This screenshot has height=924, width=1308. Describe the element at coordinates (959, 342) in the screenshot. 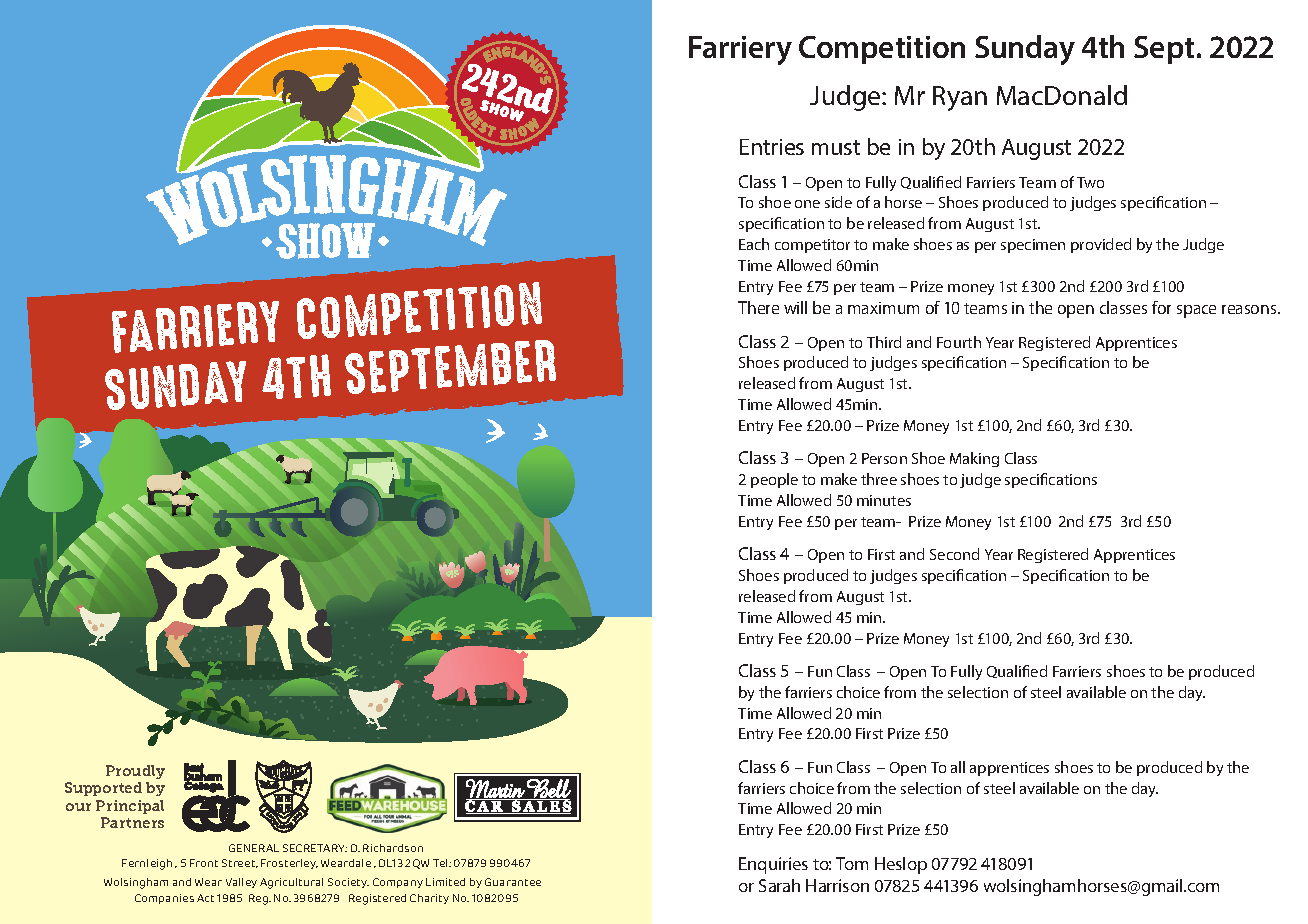

I see `Fourth` at that location.
